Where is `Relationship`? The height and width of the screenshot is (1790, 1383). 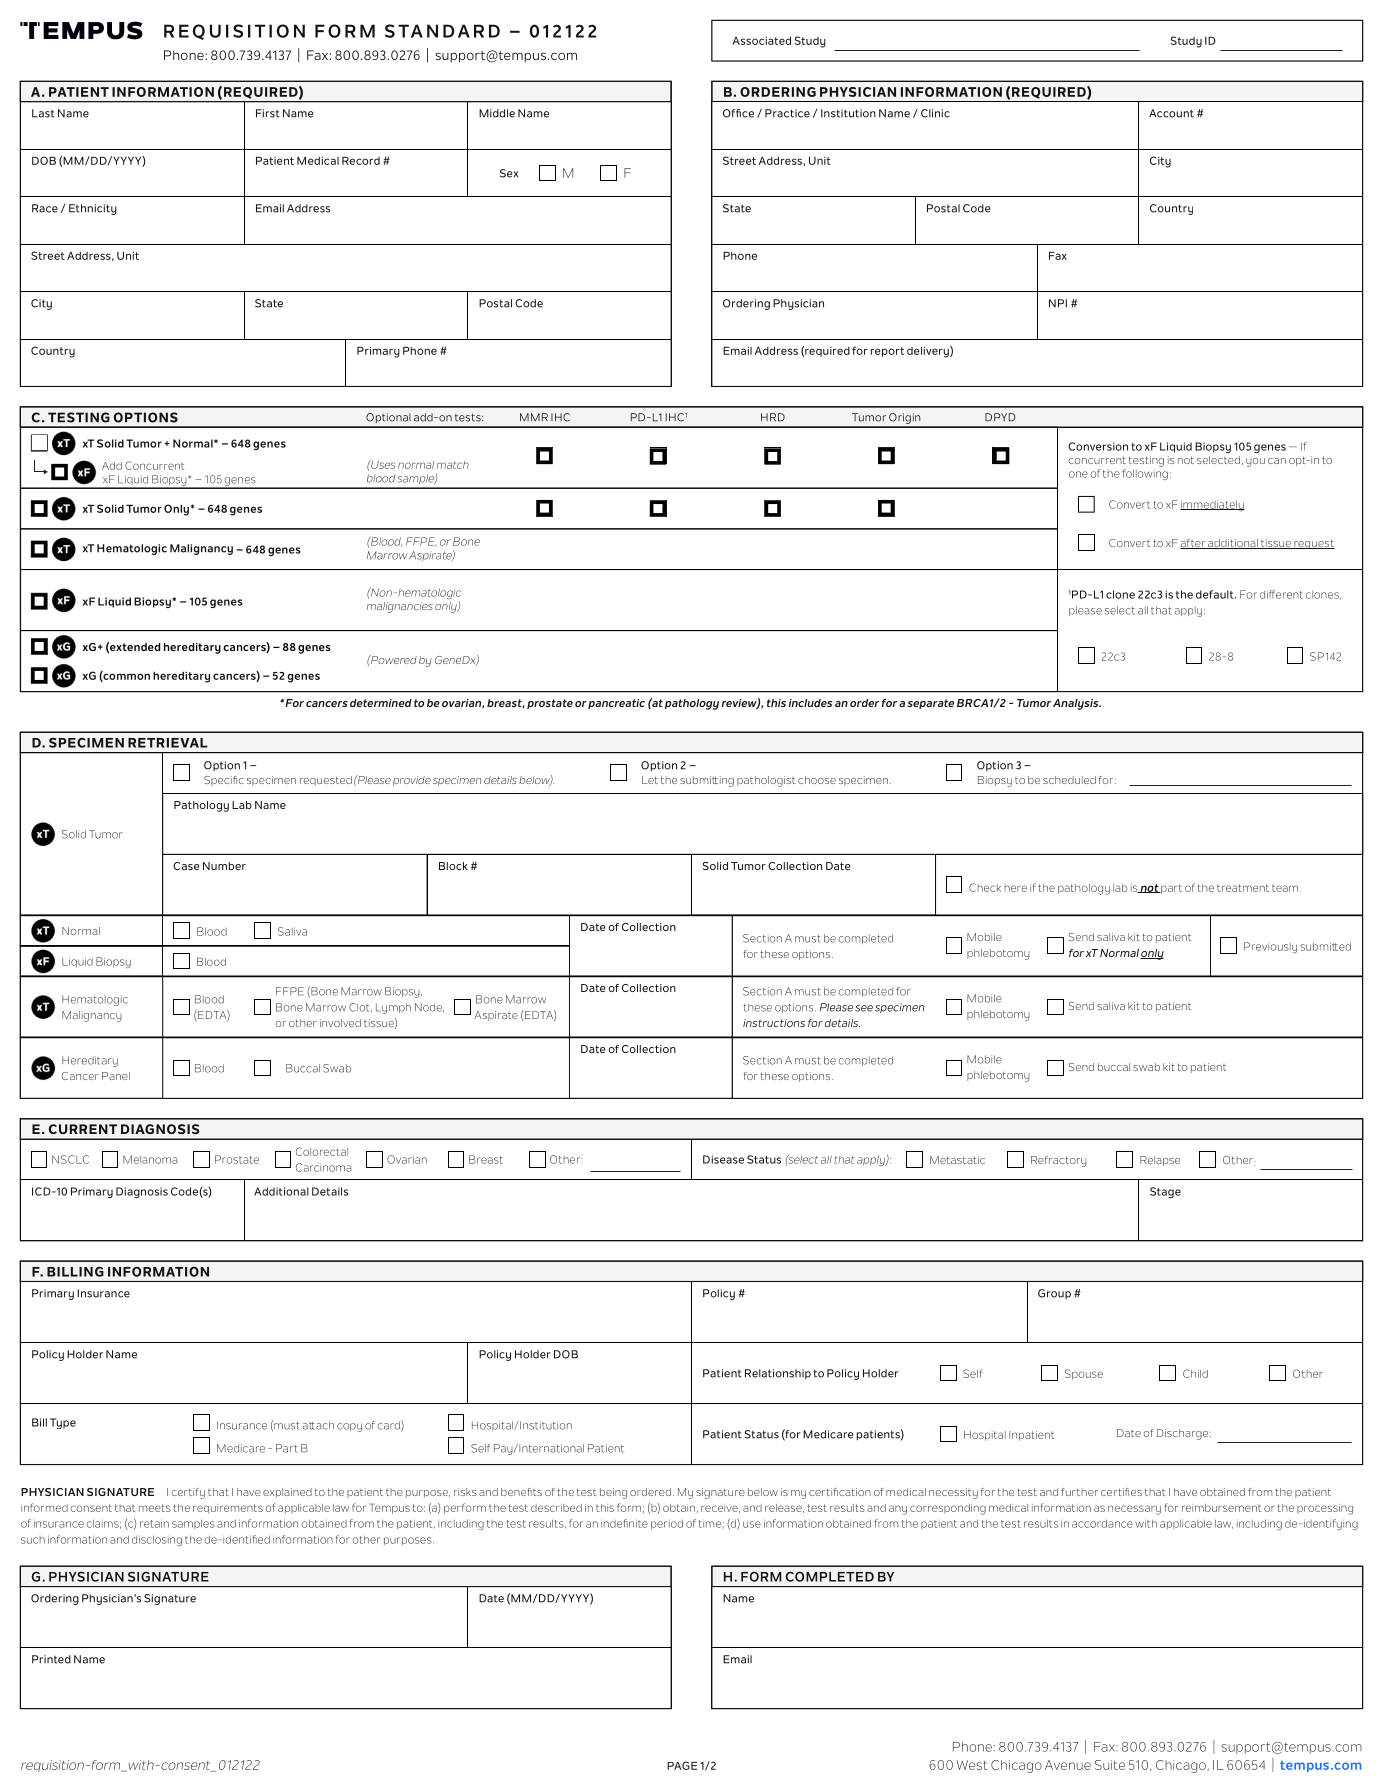
Relationship is located at coordinates (778, 1374).
